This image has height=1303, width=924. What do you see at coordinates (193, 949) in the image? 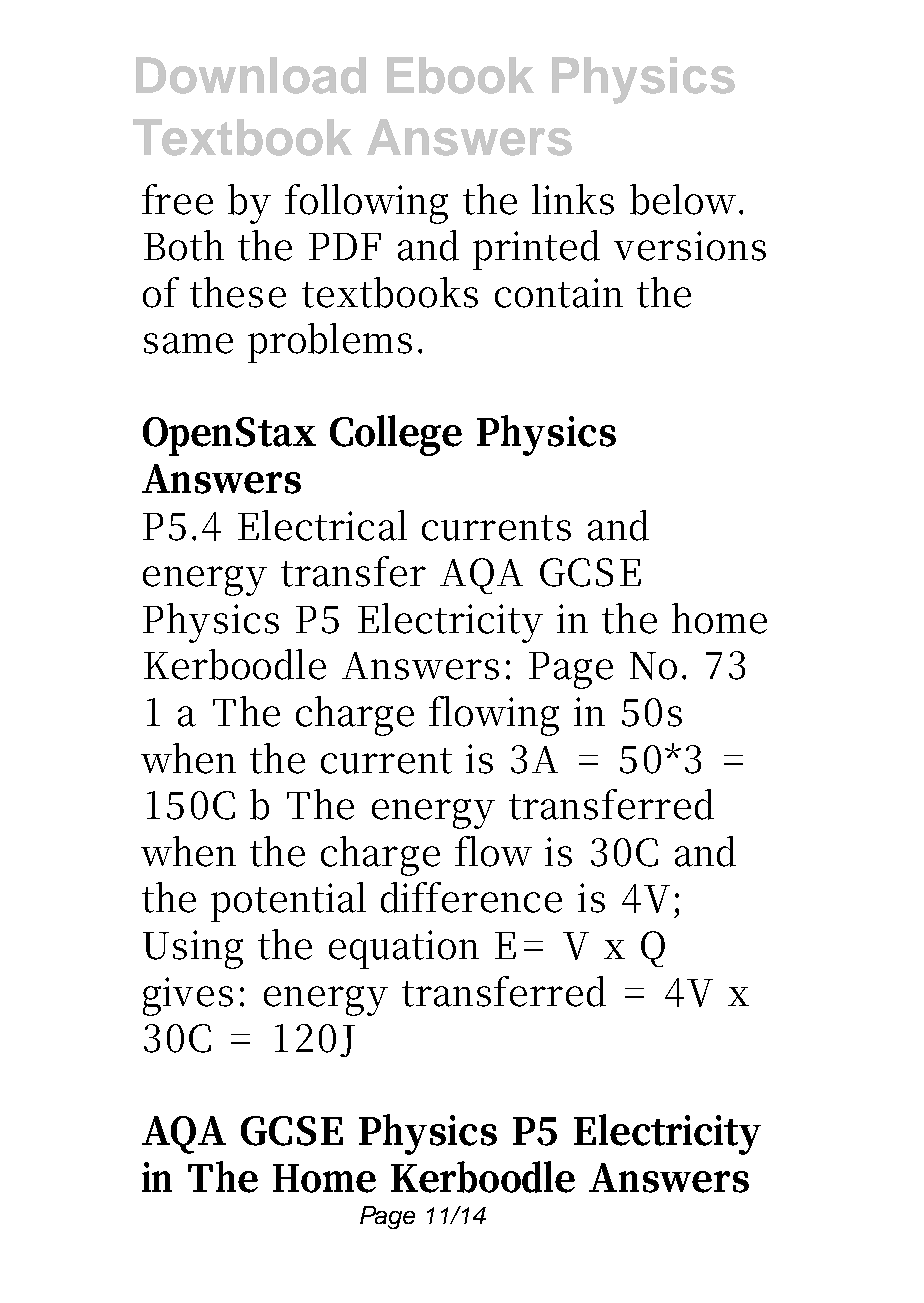
I see `Using` at bounding box center [193, 949].
